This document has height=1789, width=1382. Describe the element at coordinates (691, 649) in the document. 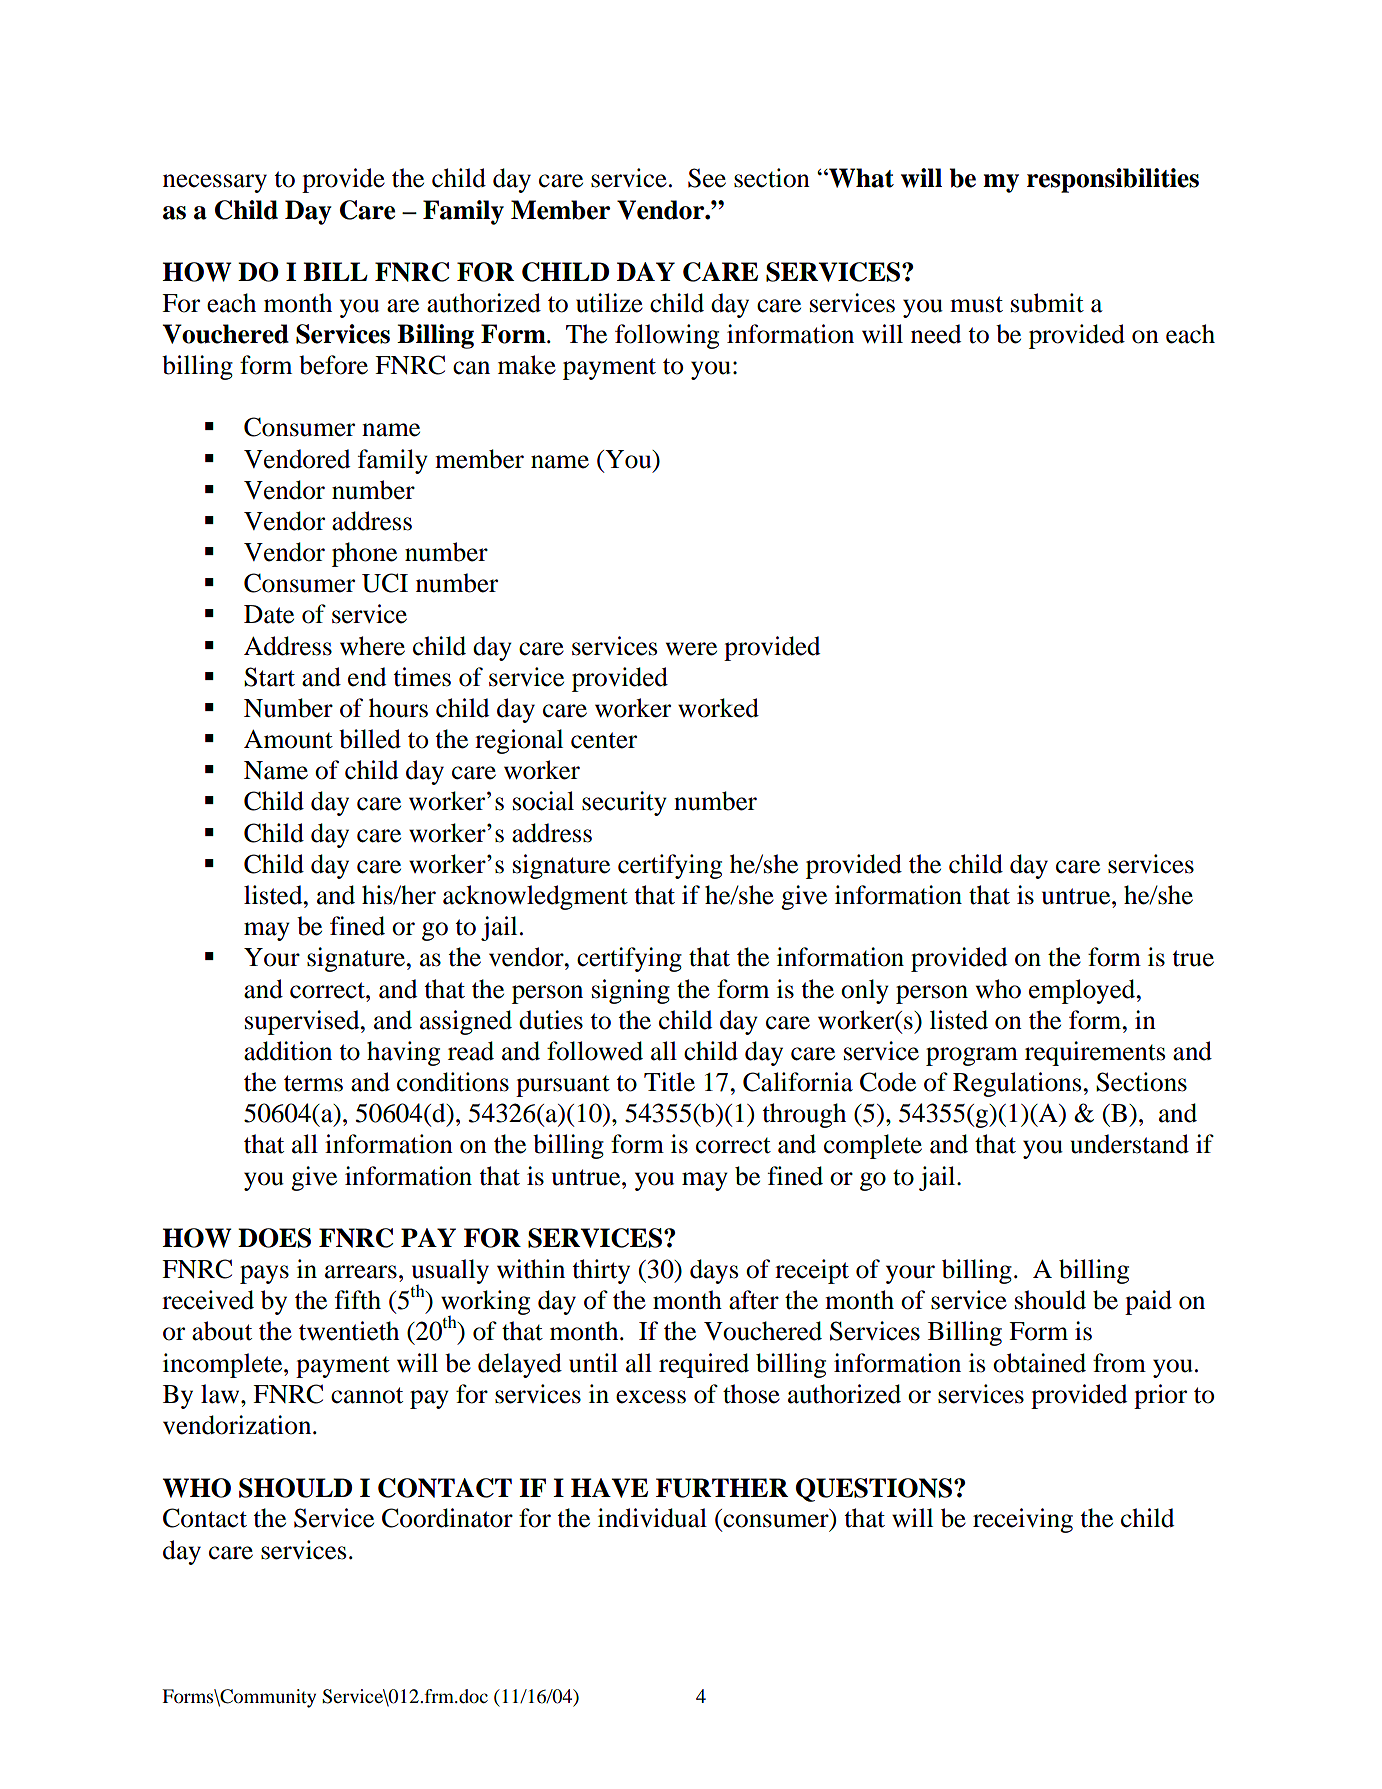

I see `were` at that location.
